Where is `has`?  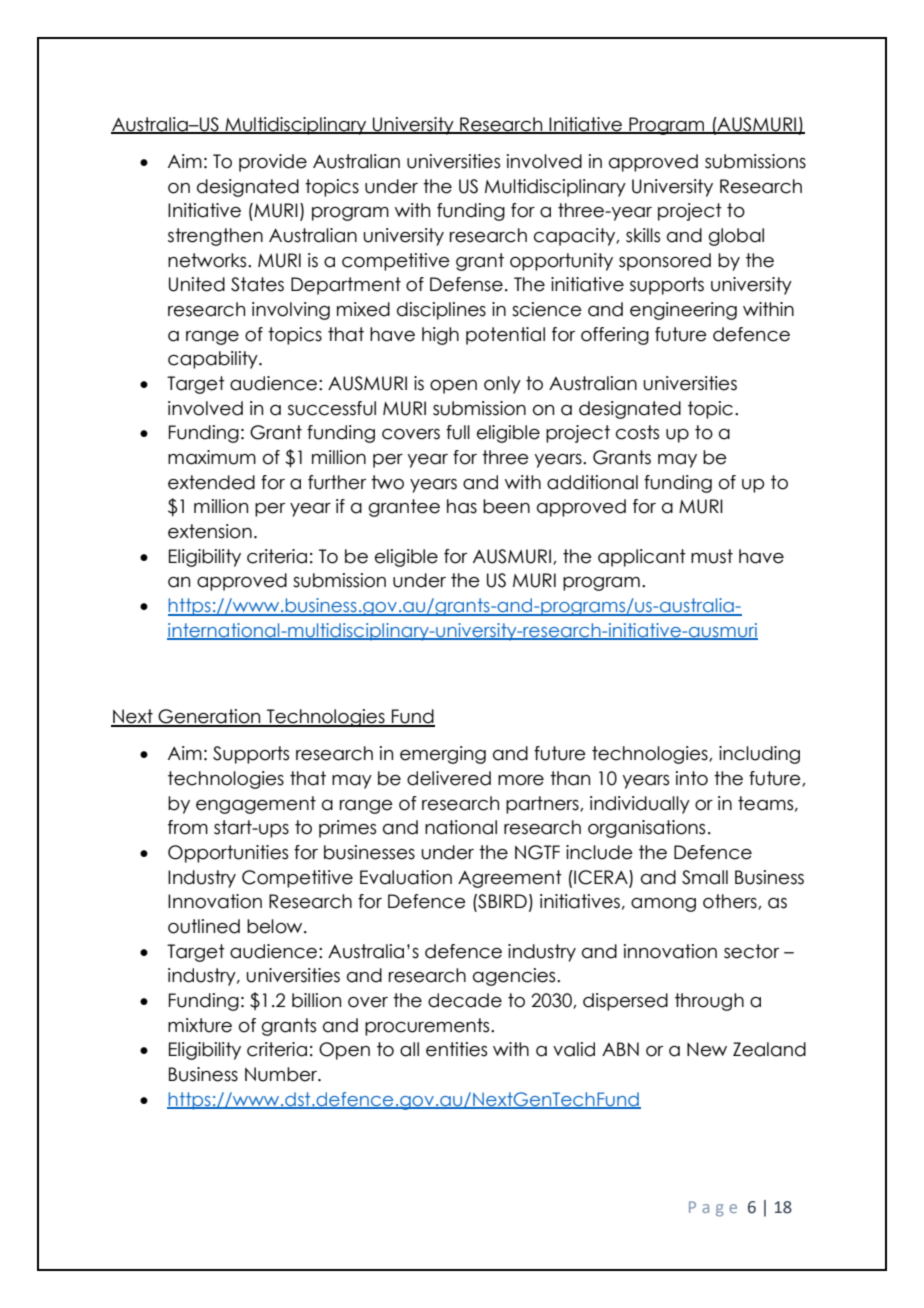
has is located at coordinates (462, 506).
